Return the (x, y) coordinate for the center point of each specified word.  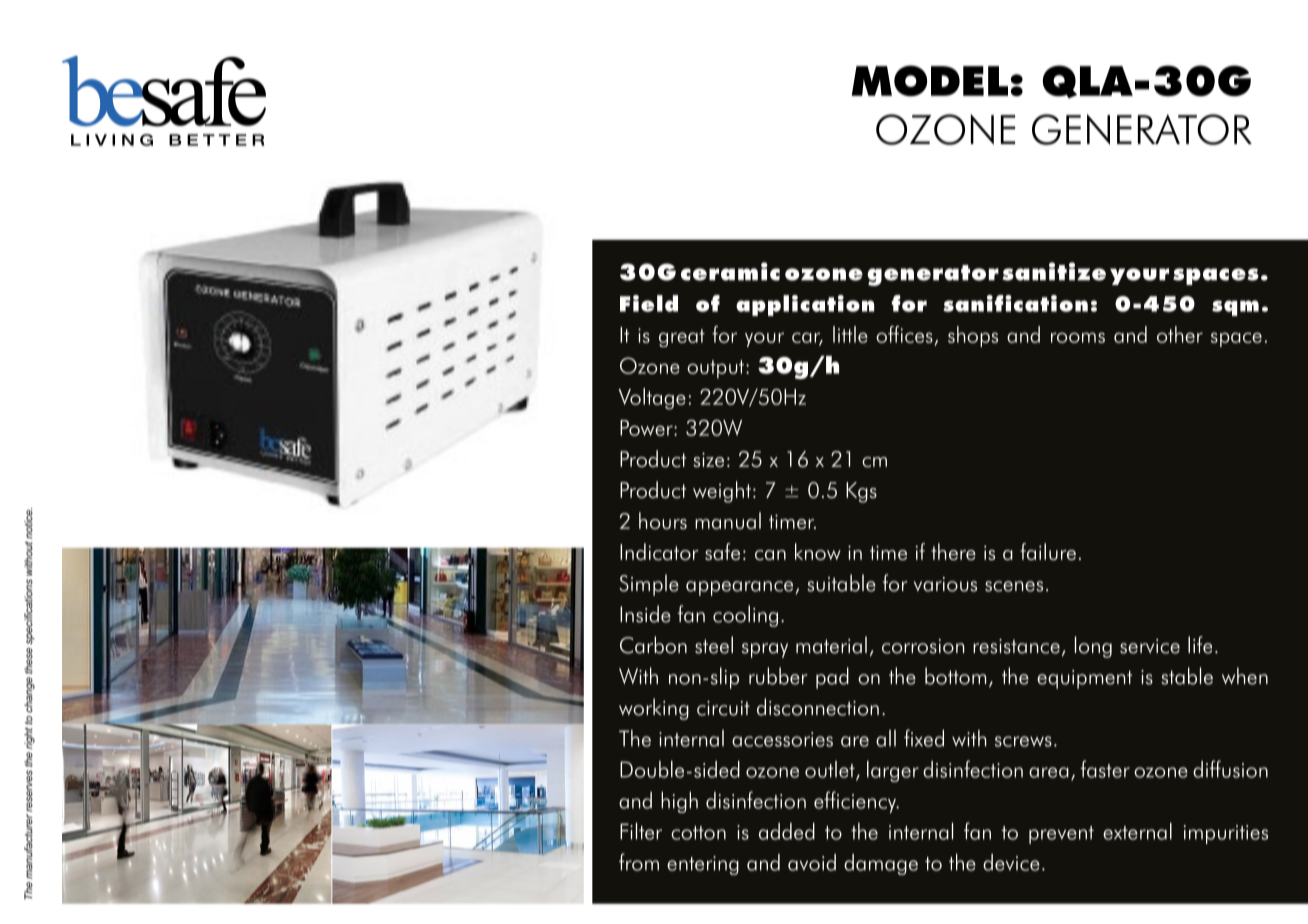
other (1180, 334)
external (1137, 831)
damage (881, 864)
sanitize (1054, 271)
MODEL (930, 81)
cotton (698, 833)
